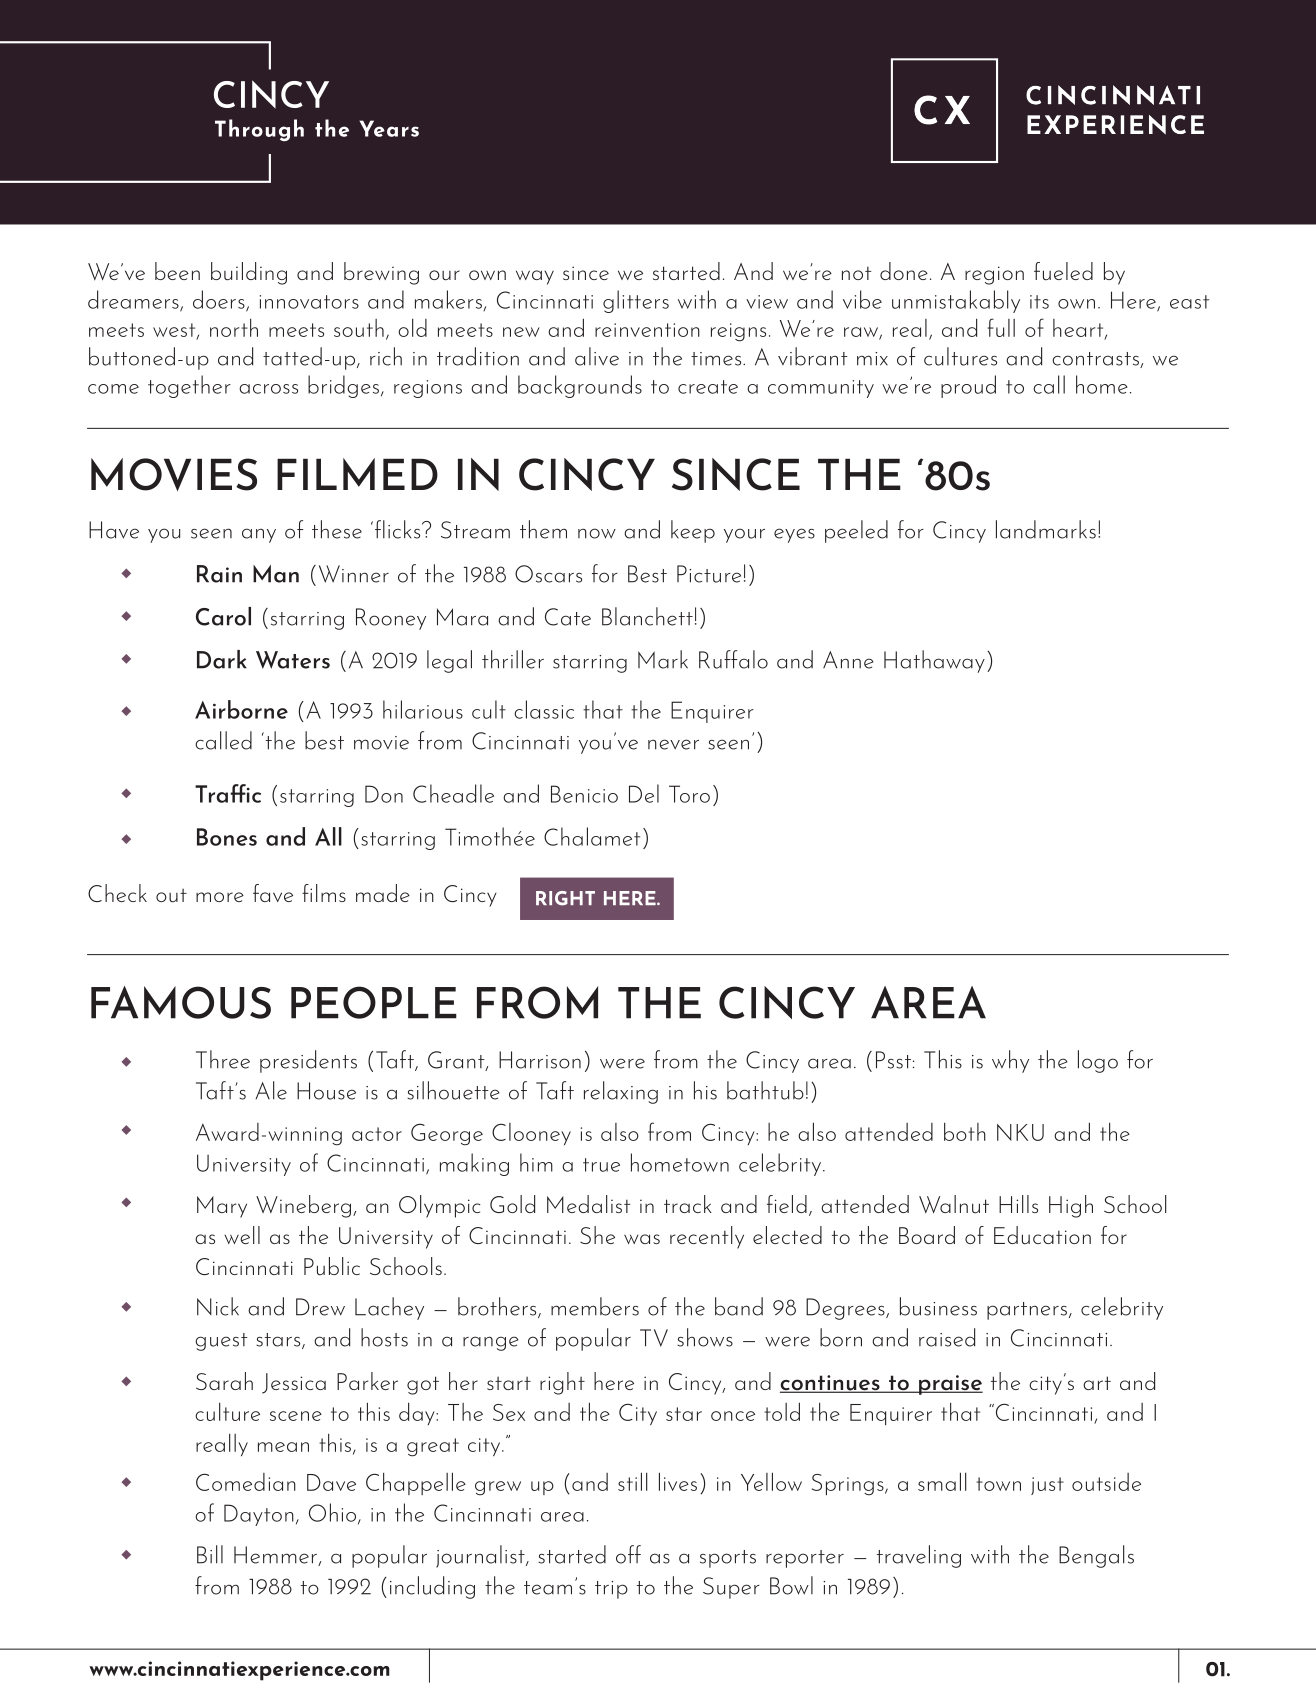 The height and width of the page is (1703, 1316). Describe the element at coordinates (636, 301) in the page. I see `glitters` at that location.
